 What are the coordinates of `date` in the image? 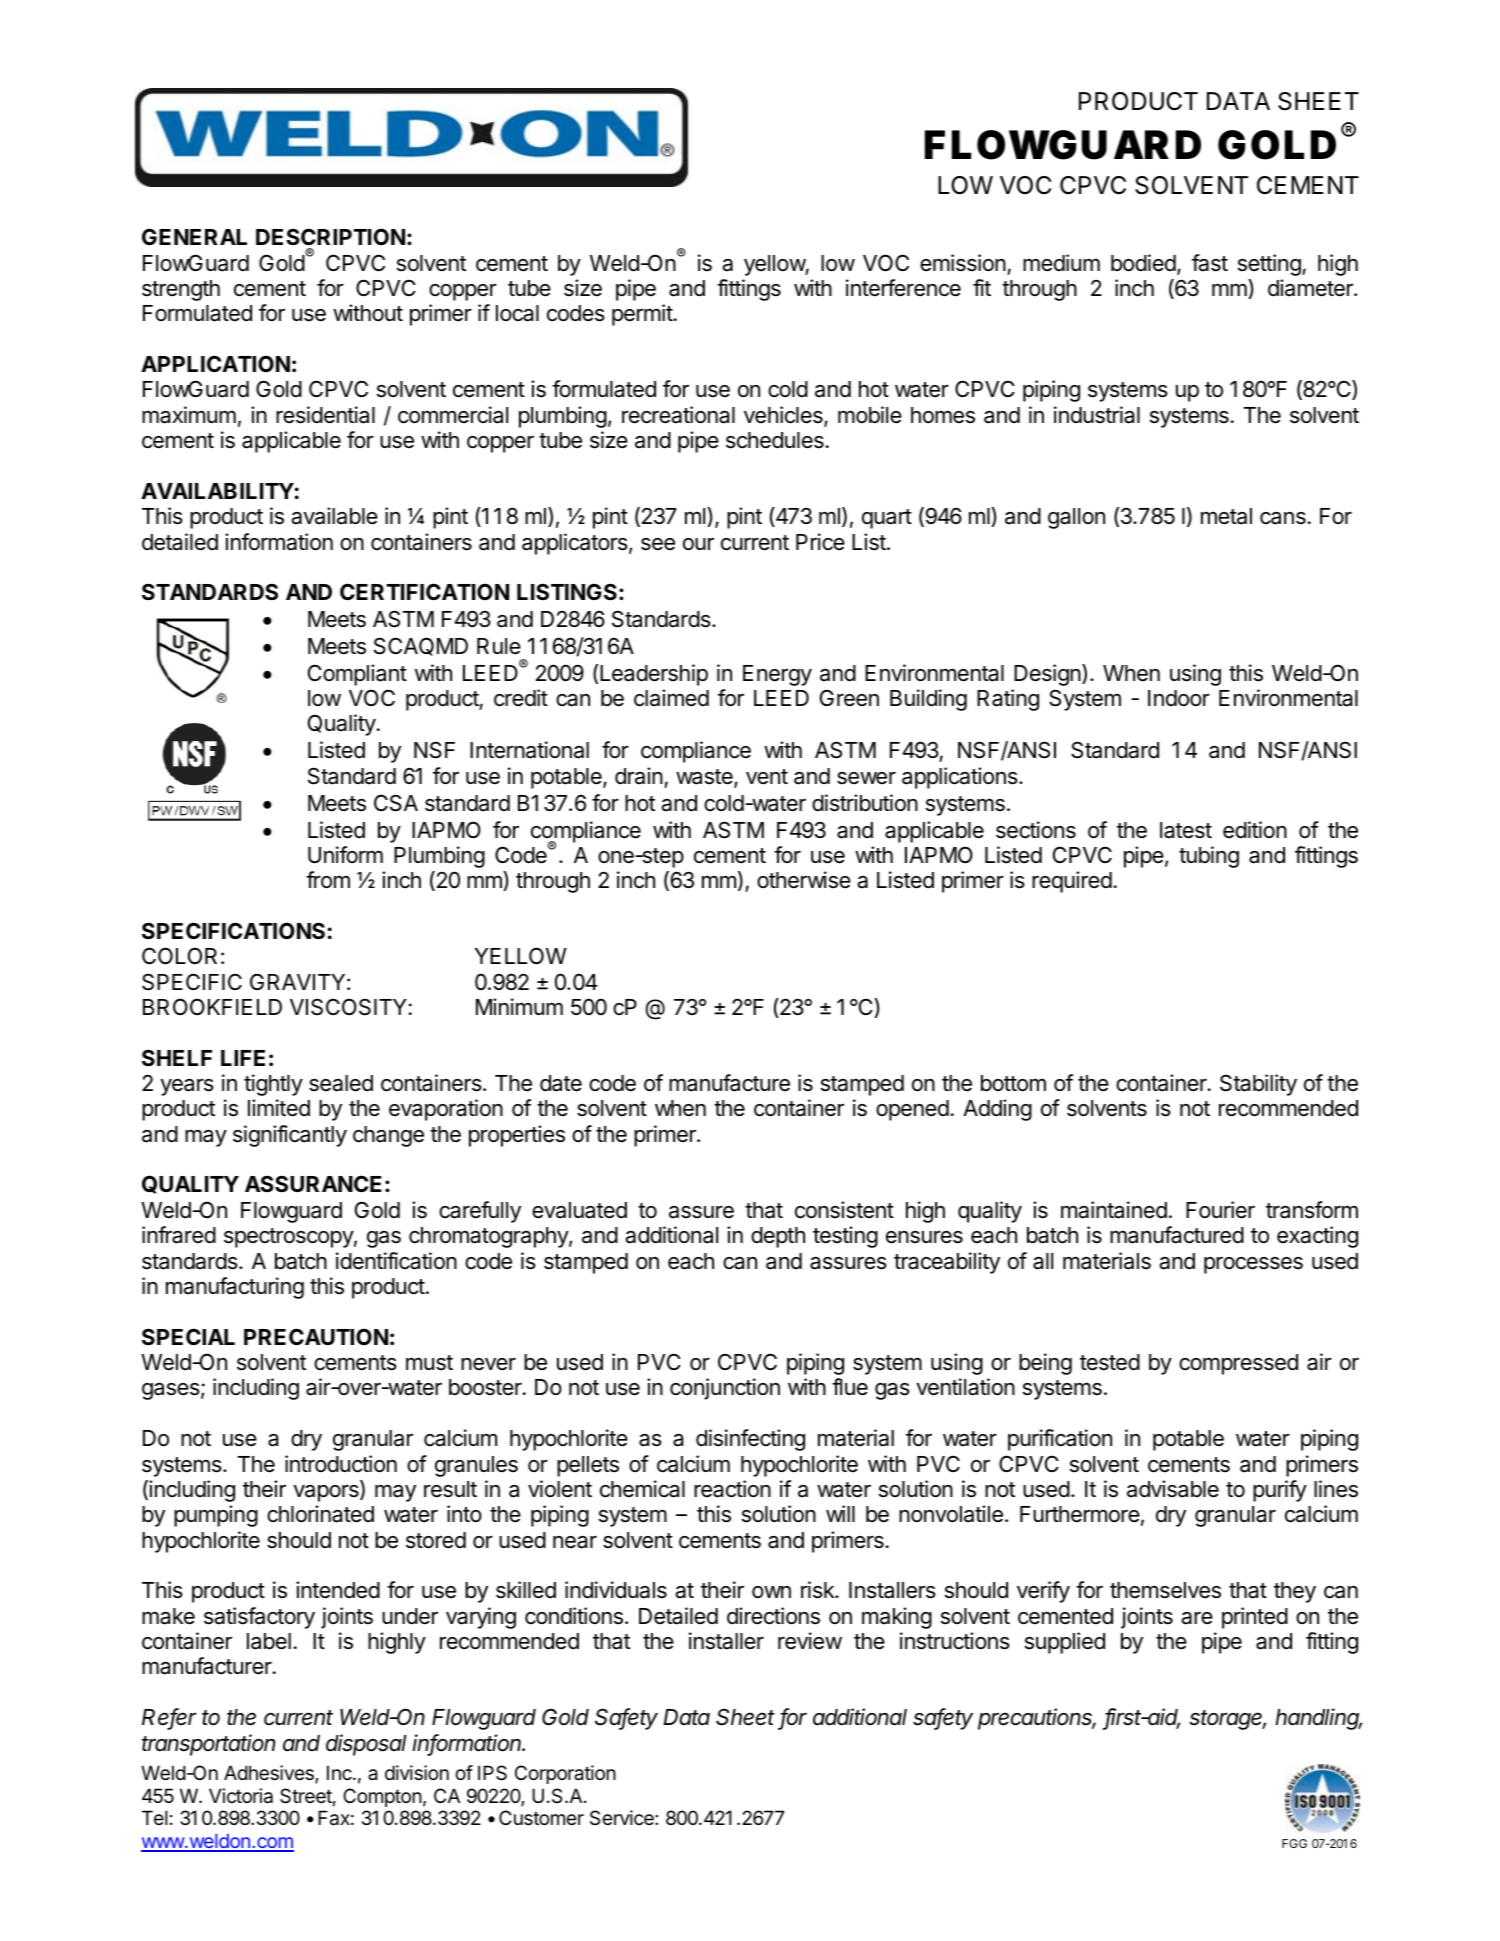 It's located at (561, 1083).
